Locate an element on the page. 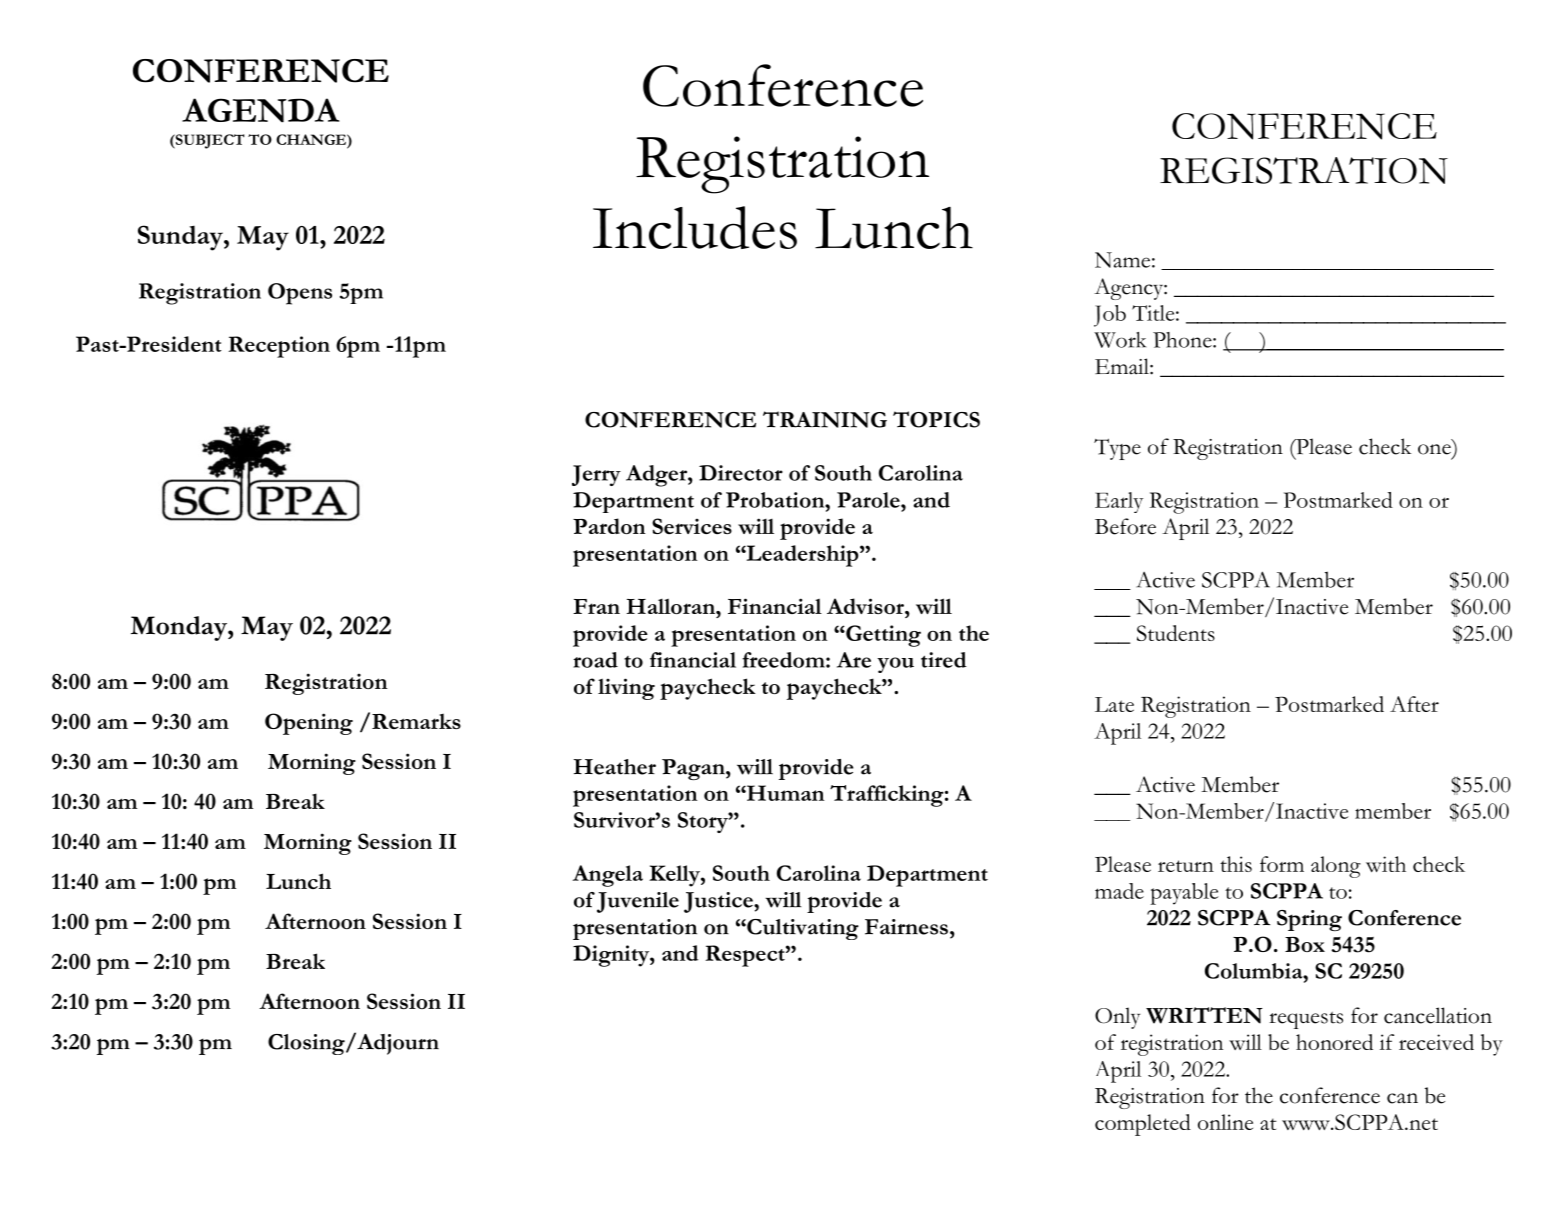 This page has width=1565, height=1209. CHANGE is located at coordinates (312, 139).
